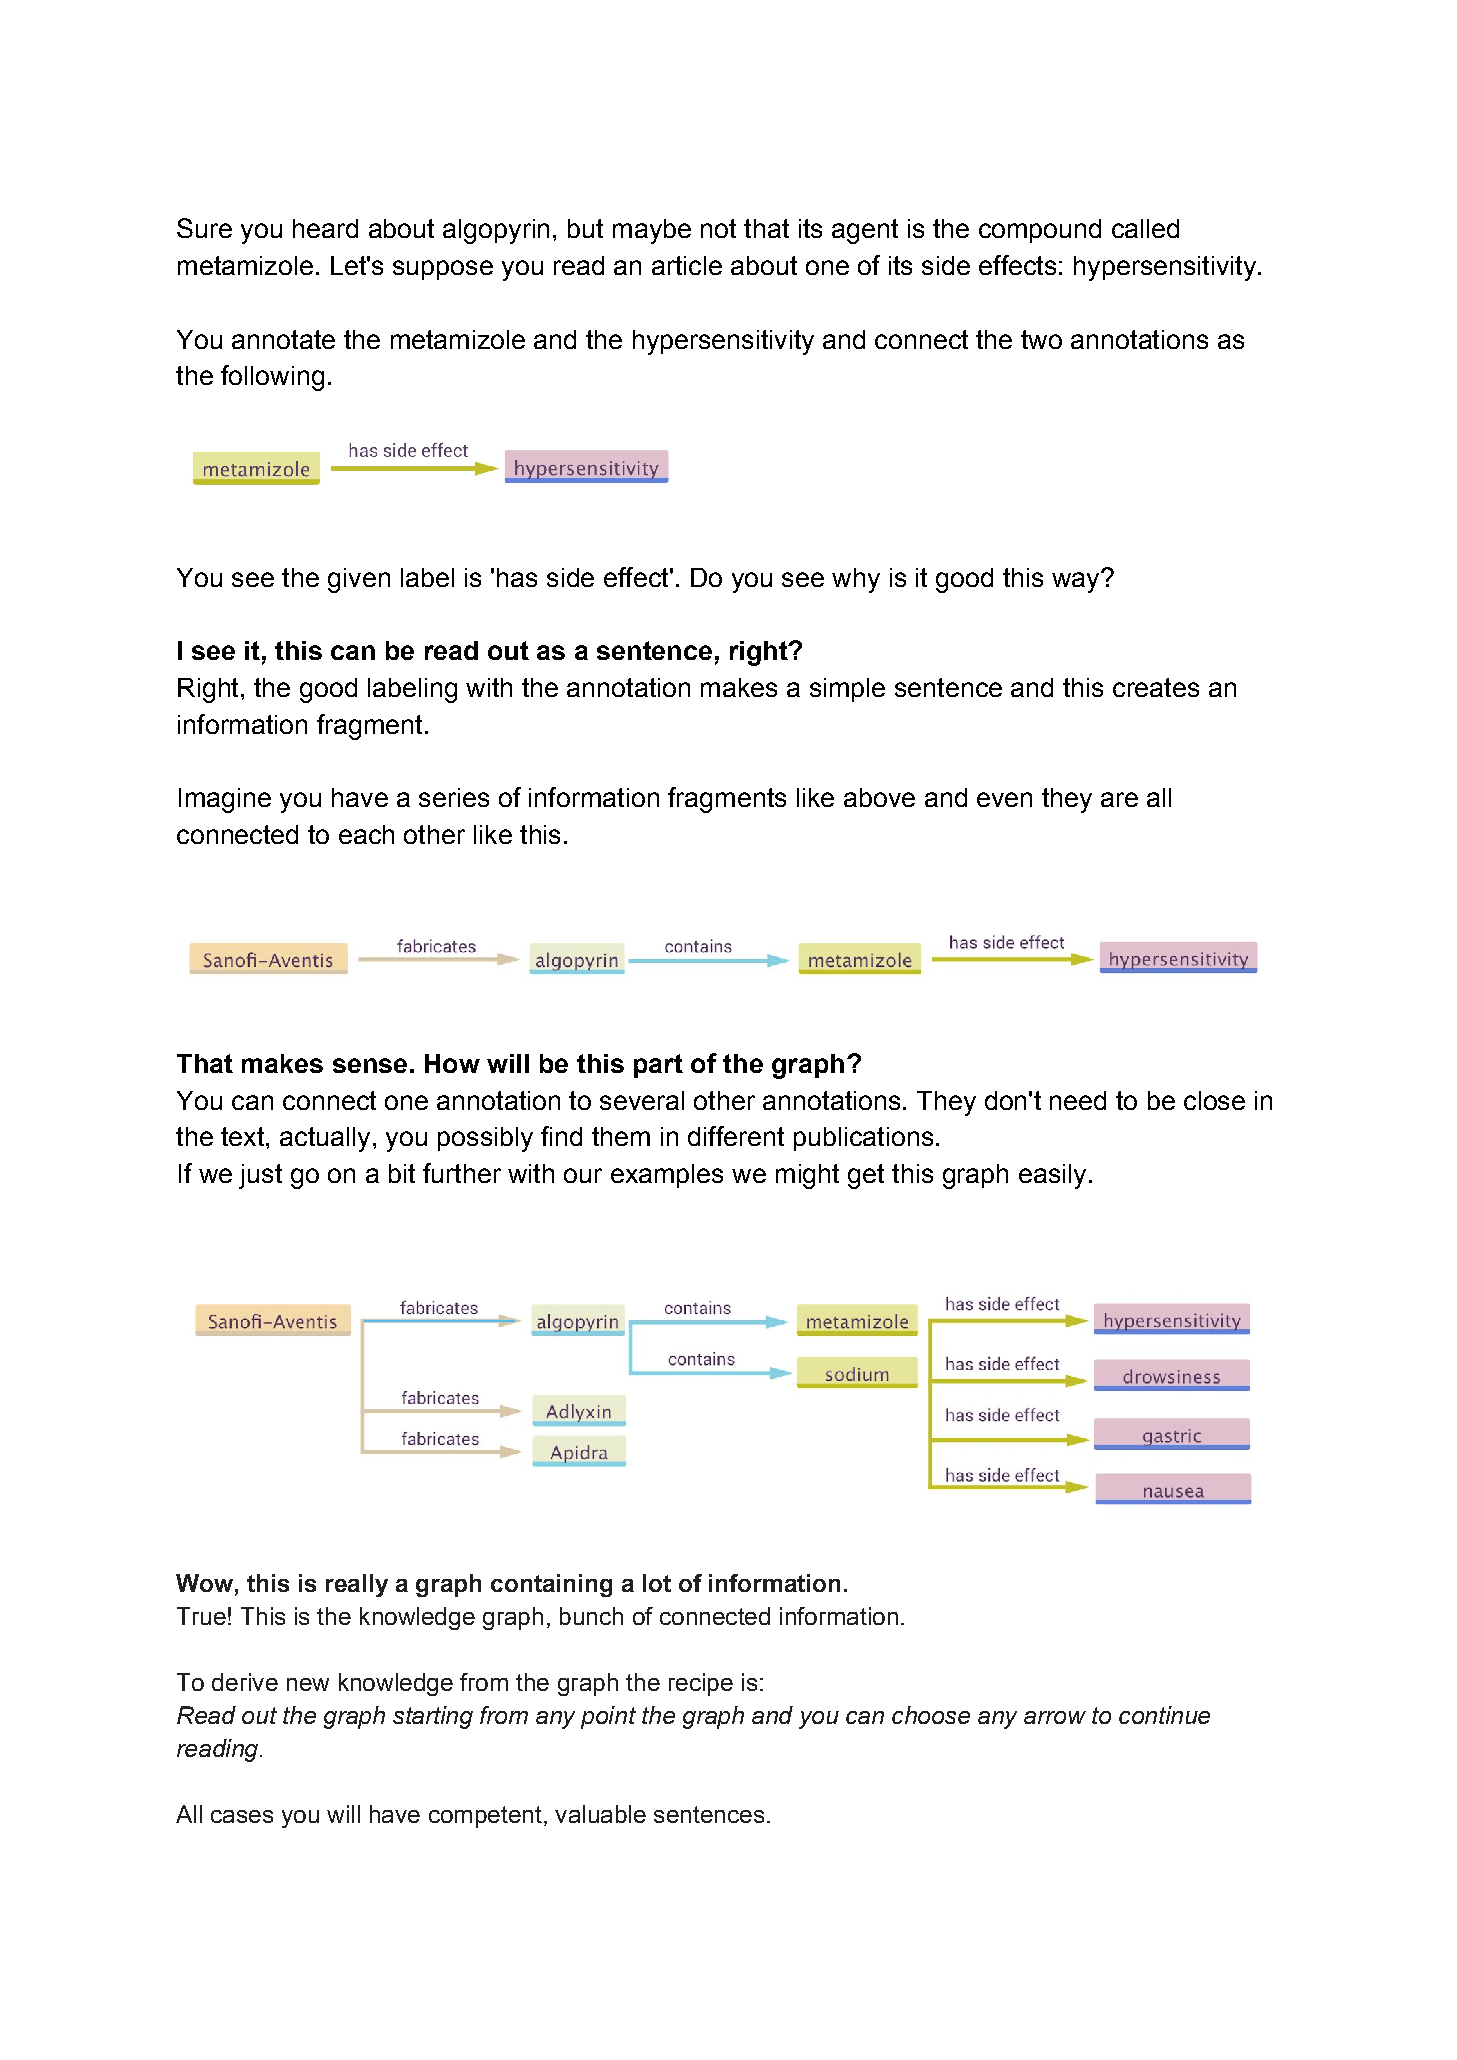  I want to click on are, so click(1119, 799).
